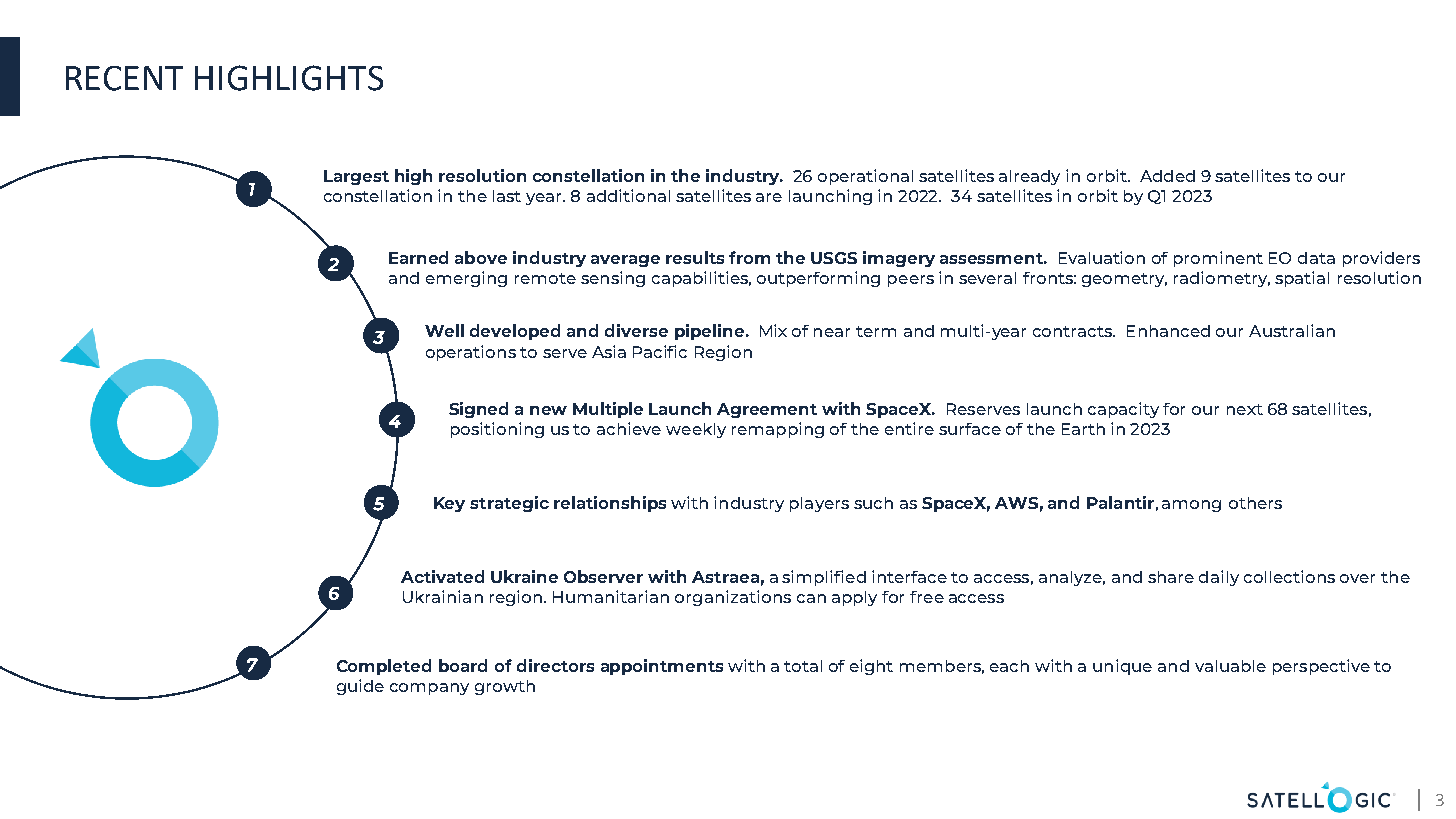 This page has height=819, width=1456. I want to click on Added, so click(1167, 176).
